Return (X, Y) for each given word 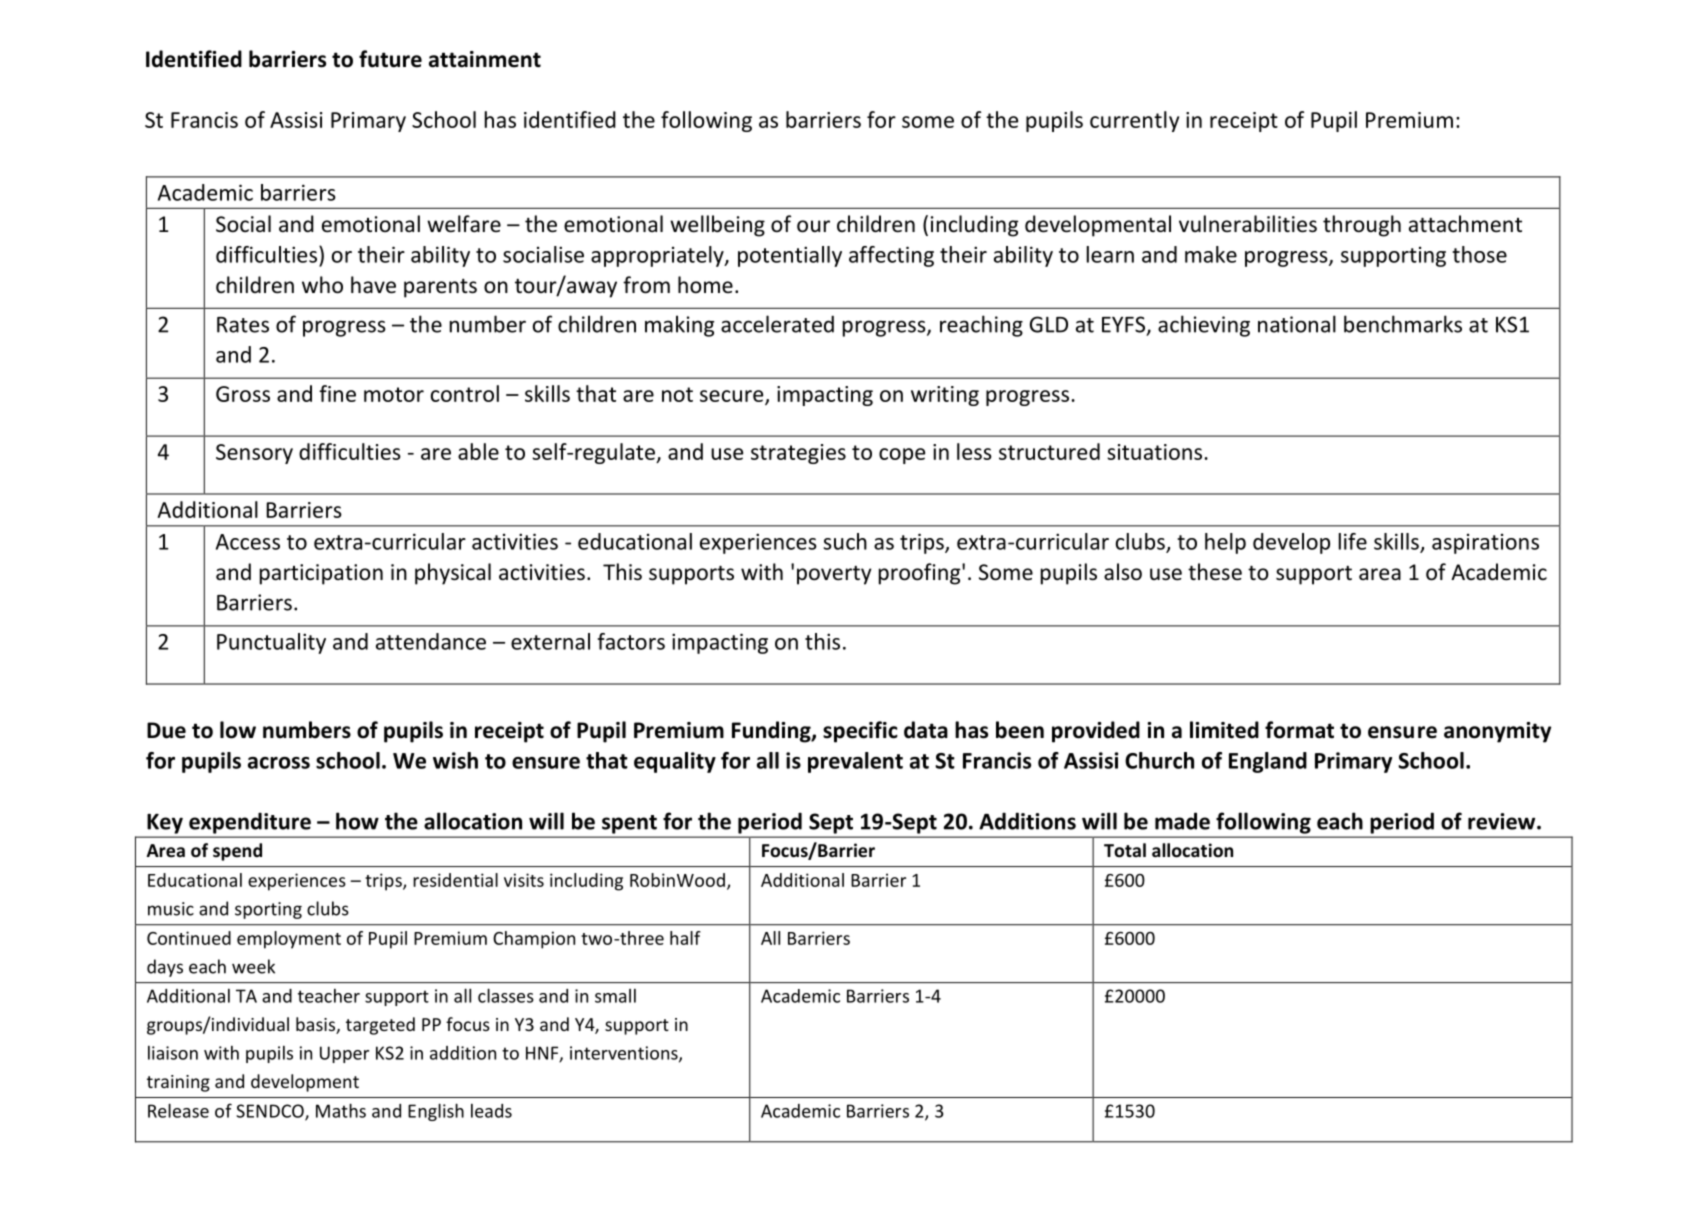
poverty (834, 575)
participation (321, 574)
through (1362, 226)
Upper (344, 1054)
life (1353, 541)
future (390, 59)
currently (1134, 121)
